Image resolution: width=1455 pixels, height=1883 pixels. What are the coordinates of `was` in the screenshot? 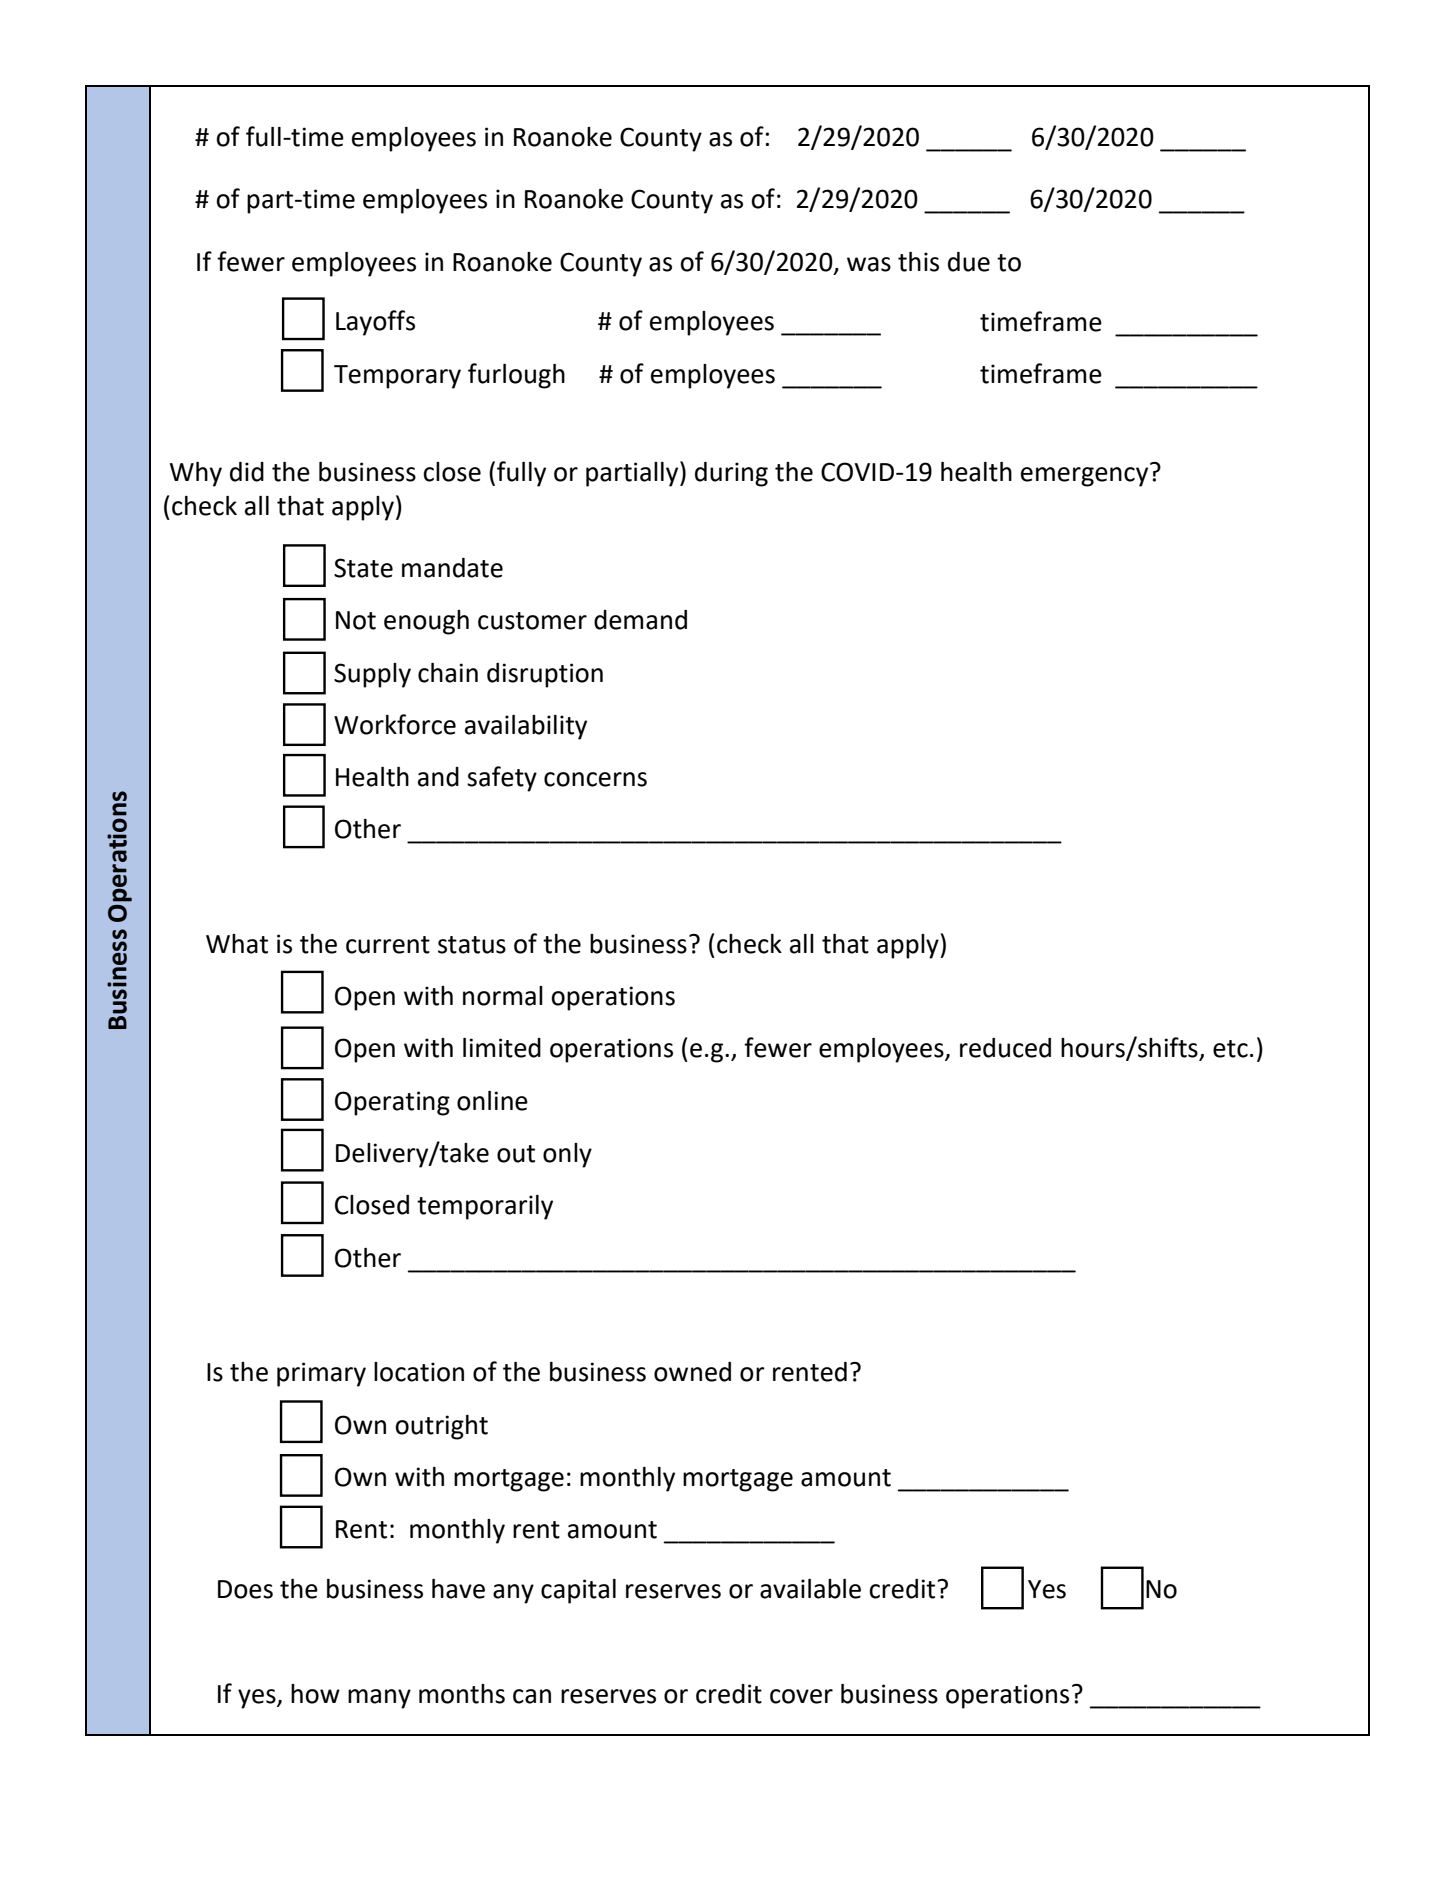 It's located at (869, 264).
